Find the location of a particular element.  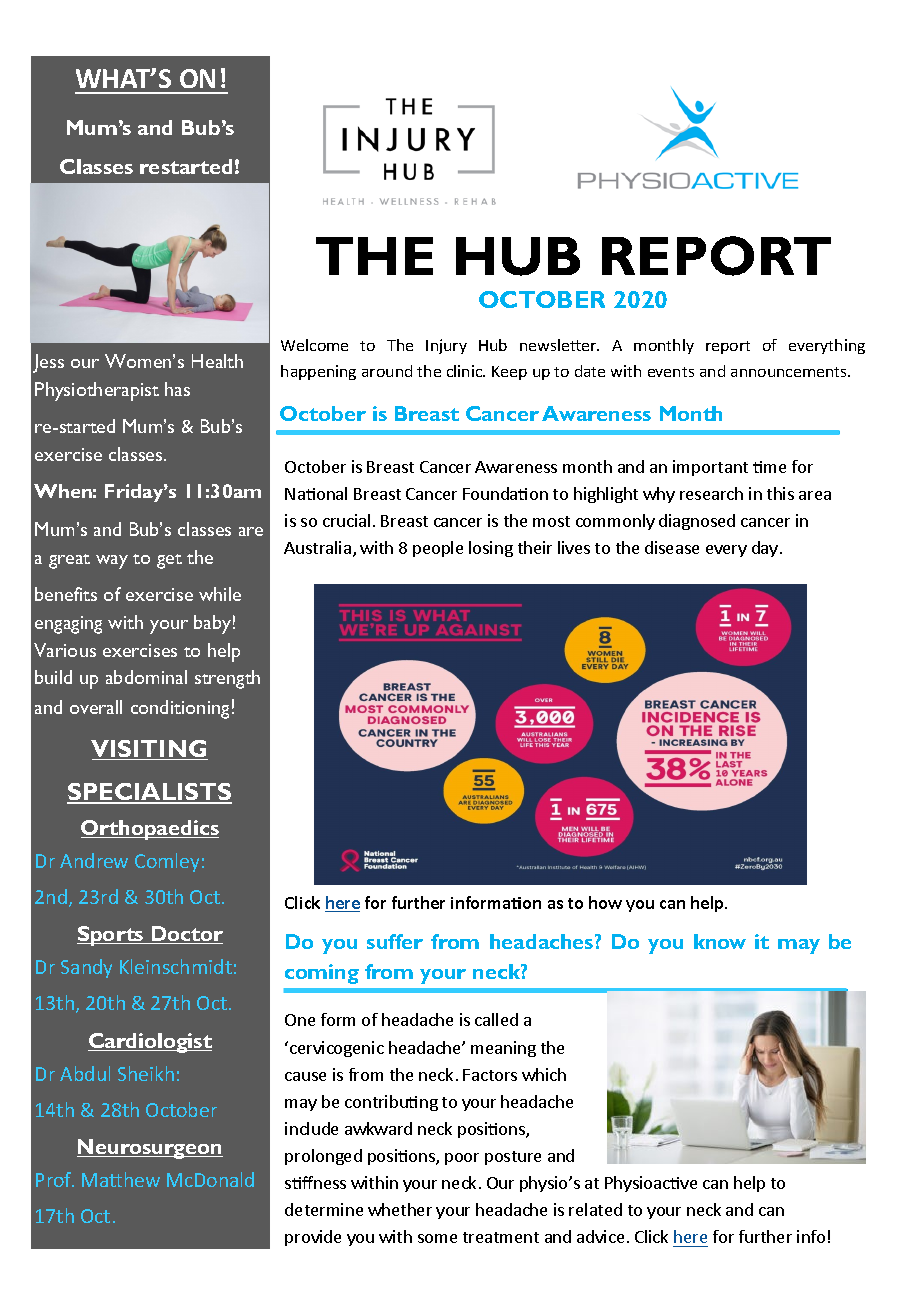

Matthew is located at coordinates (121, 1179).
